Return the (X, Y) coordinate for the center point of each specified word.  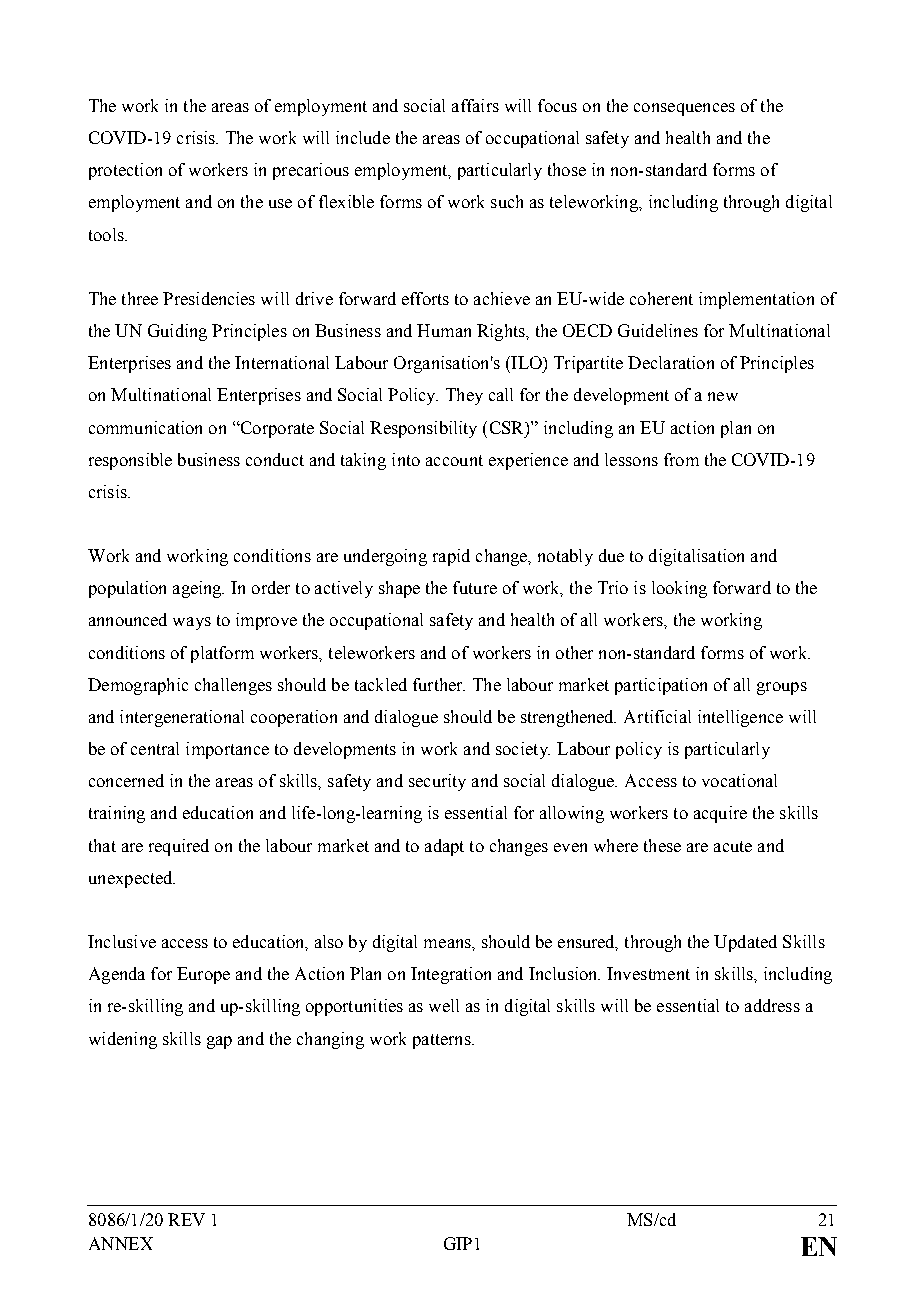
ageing (198, 589)
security (437, 782)
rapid (451, 557)
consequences (684, 109)
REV (186, 1219)
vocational (739, 780)
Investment (648, 973)
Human (444, 330)
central (155, 748)
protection (125, 171)
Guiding (177, 332)
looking (679, 589)
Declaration (671, 362)
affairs (475, 105)
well (444, 1005)
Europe (203, 975)
